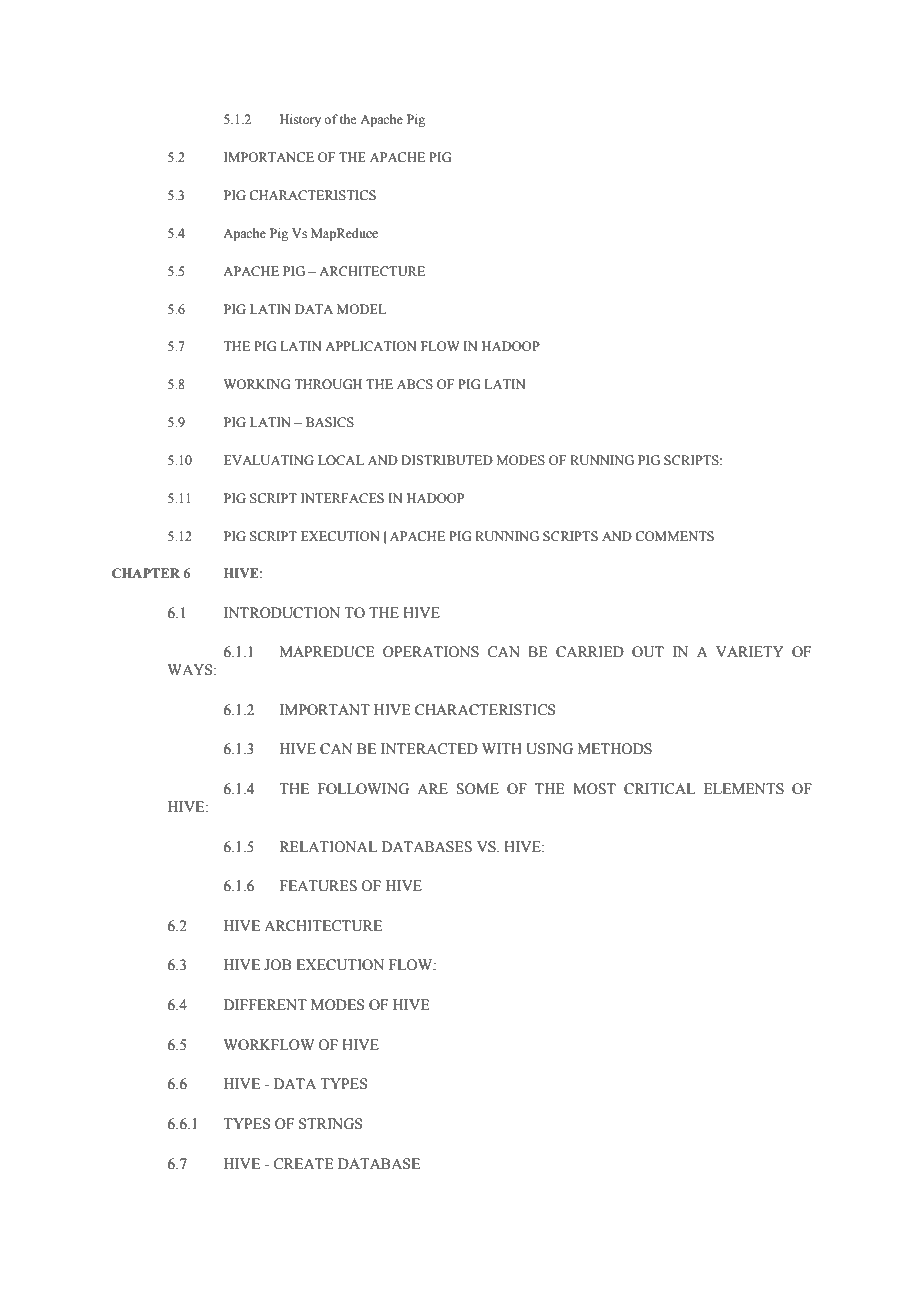  What do you see at coordinates (269, 157) in the document?
I see `IMPORTANCE` at bounding box center [269, 157].
